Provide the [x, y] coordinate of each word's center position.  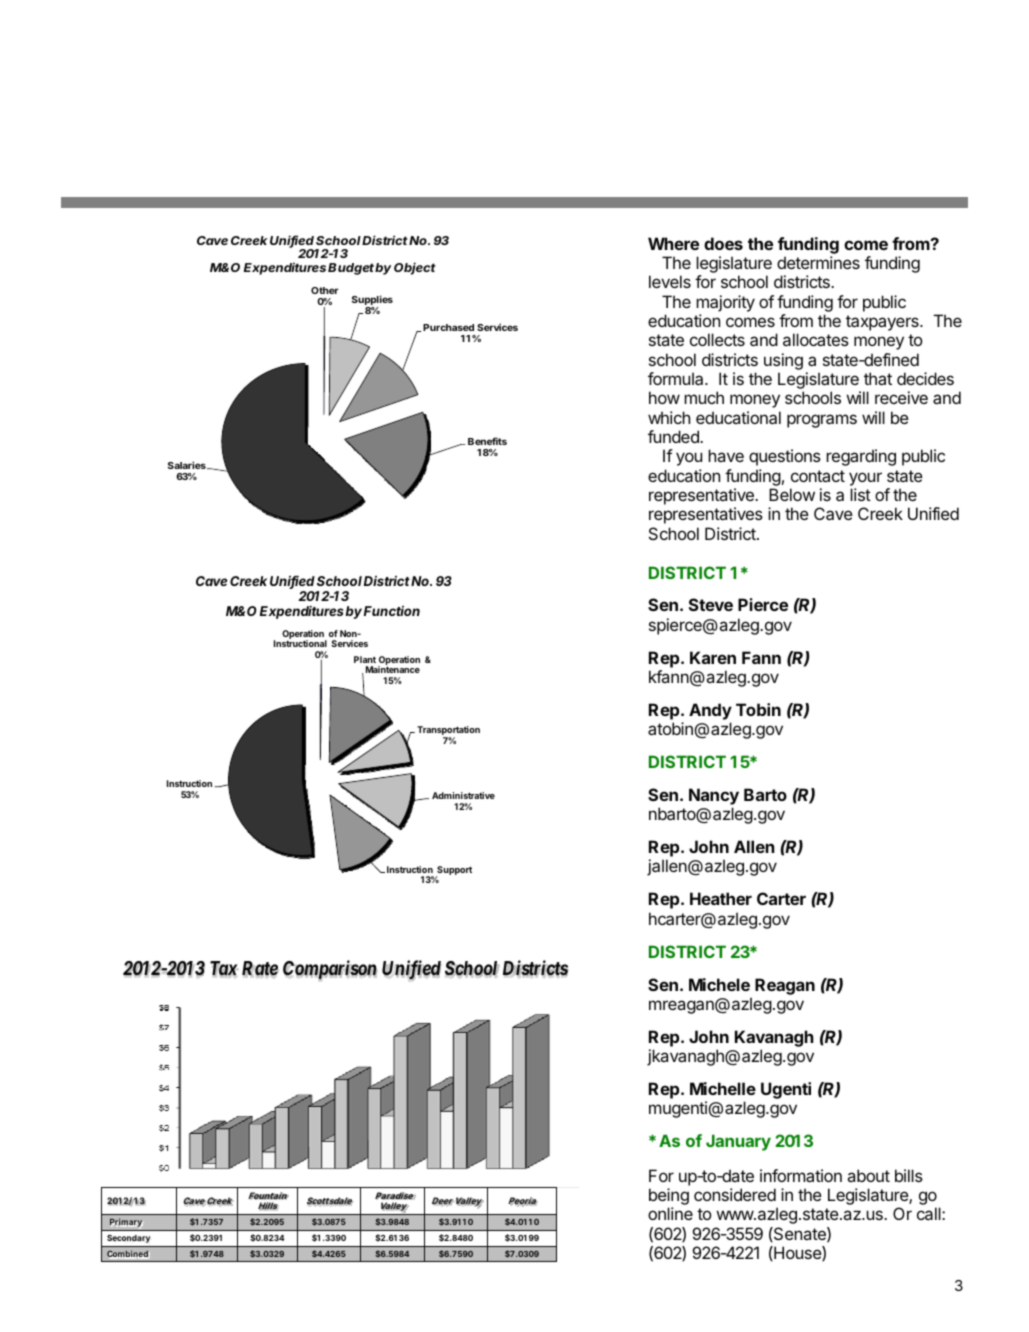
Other [325, 290]
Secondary [128, 1239]
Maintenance [393, 669]
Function [392, 611]
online [670, 1213]
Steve [711, 604]
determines [818, 262]
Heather [721, 898]
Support [453, 872]
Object [415, 268]
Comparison [330, 970]
